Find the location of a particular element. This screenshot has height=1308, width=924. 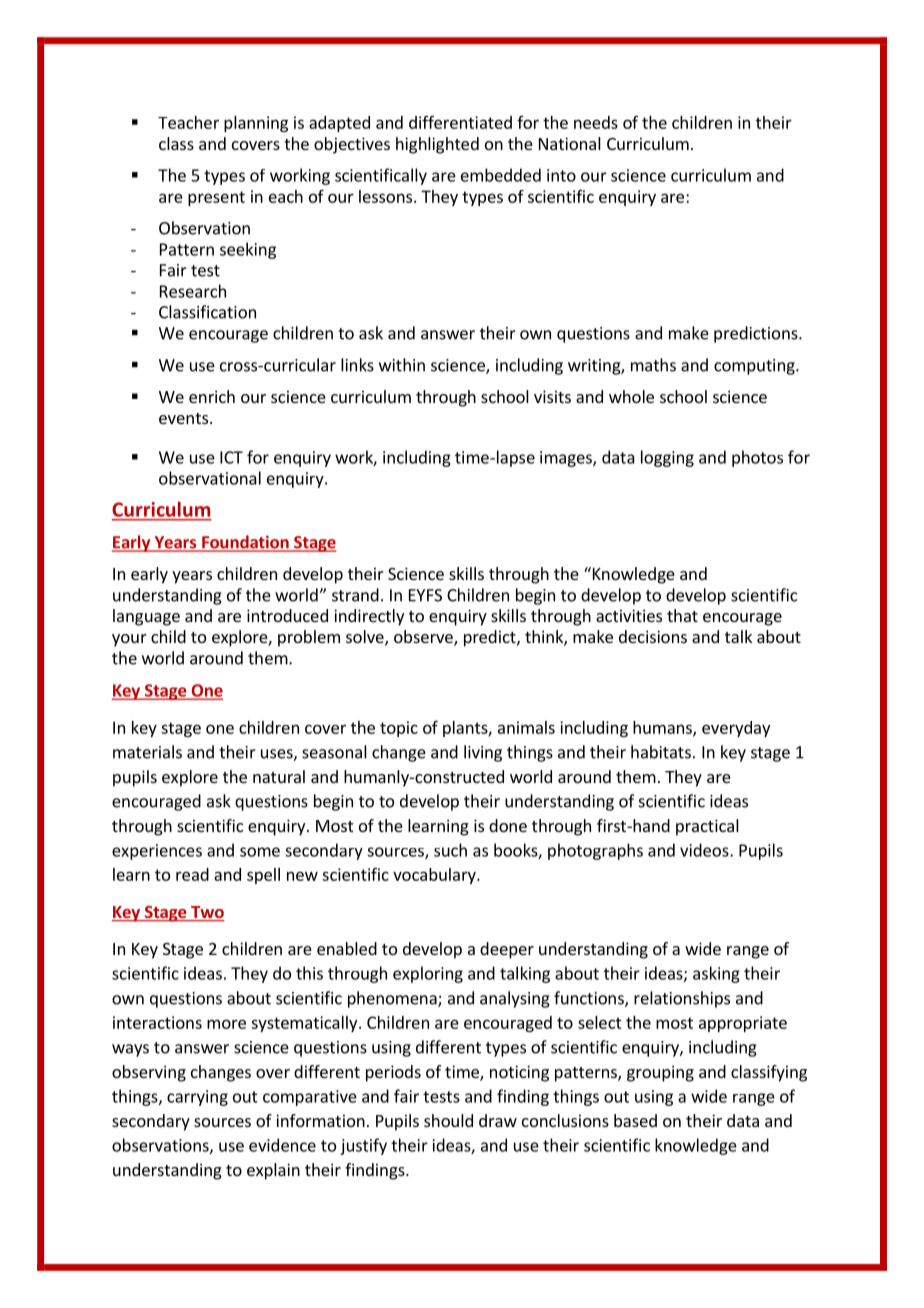

highlighted is located at coordinates (437, 145).
